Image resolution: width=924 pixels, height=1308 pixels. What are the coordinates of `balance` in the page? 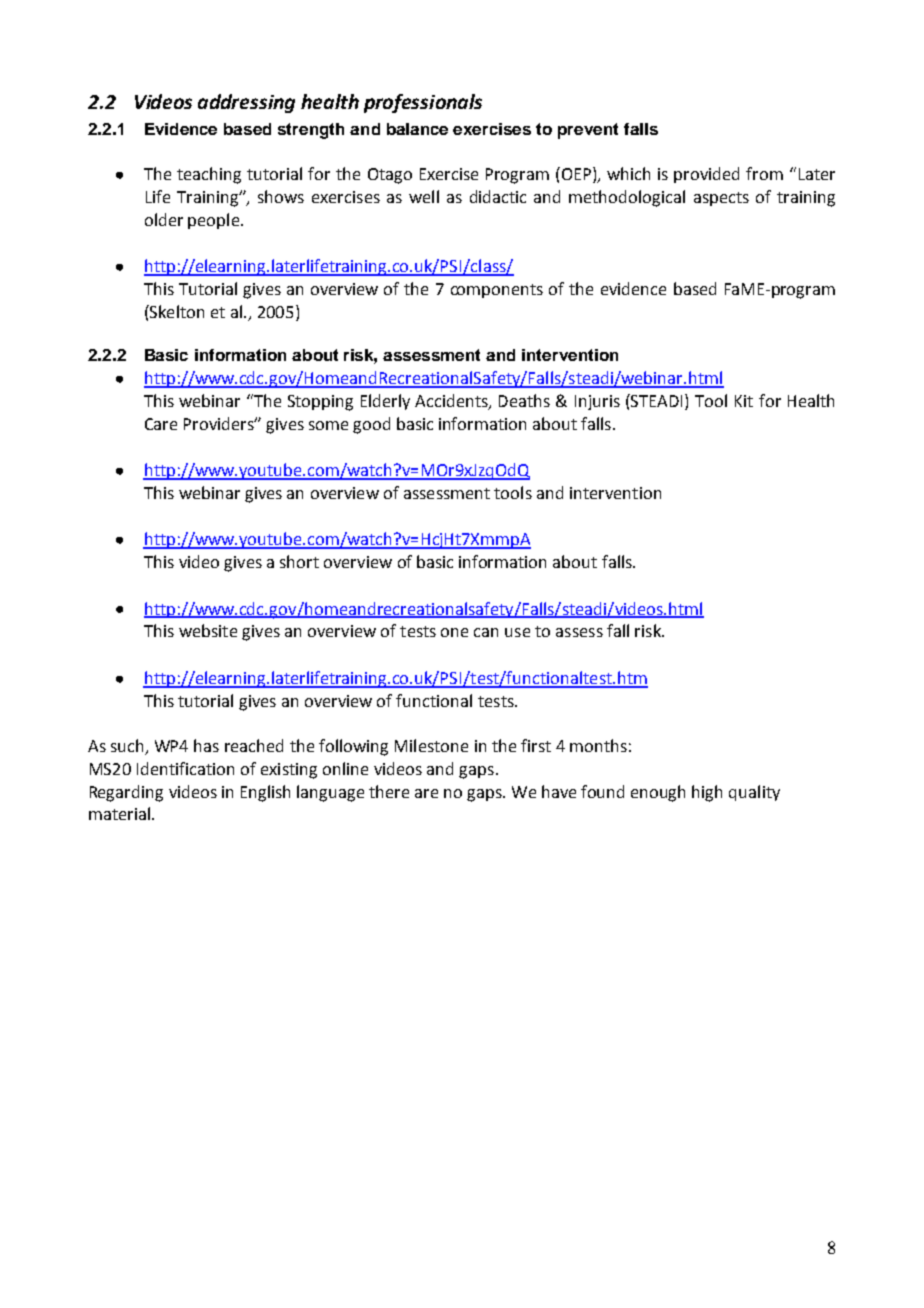 It's located at (417, 129).
